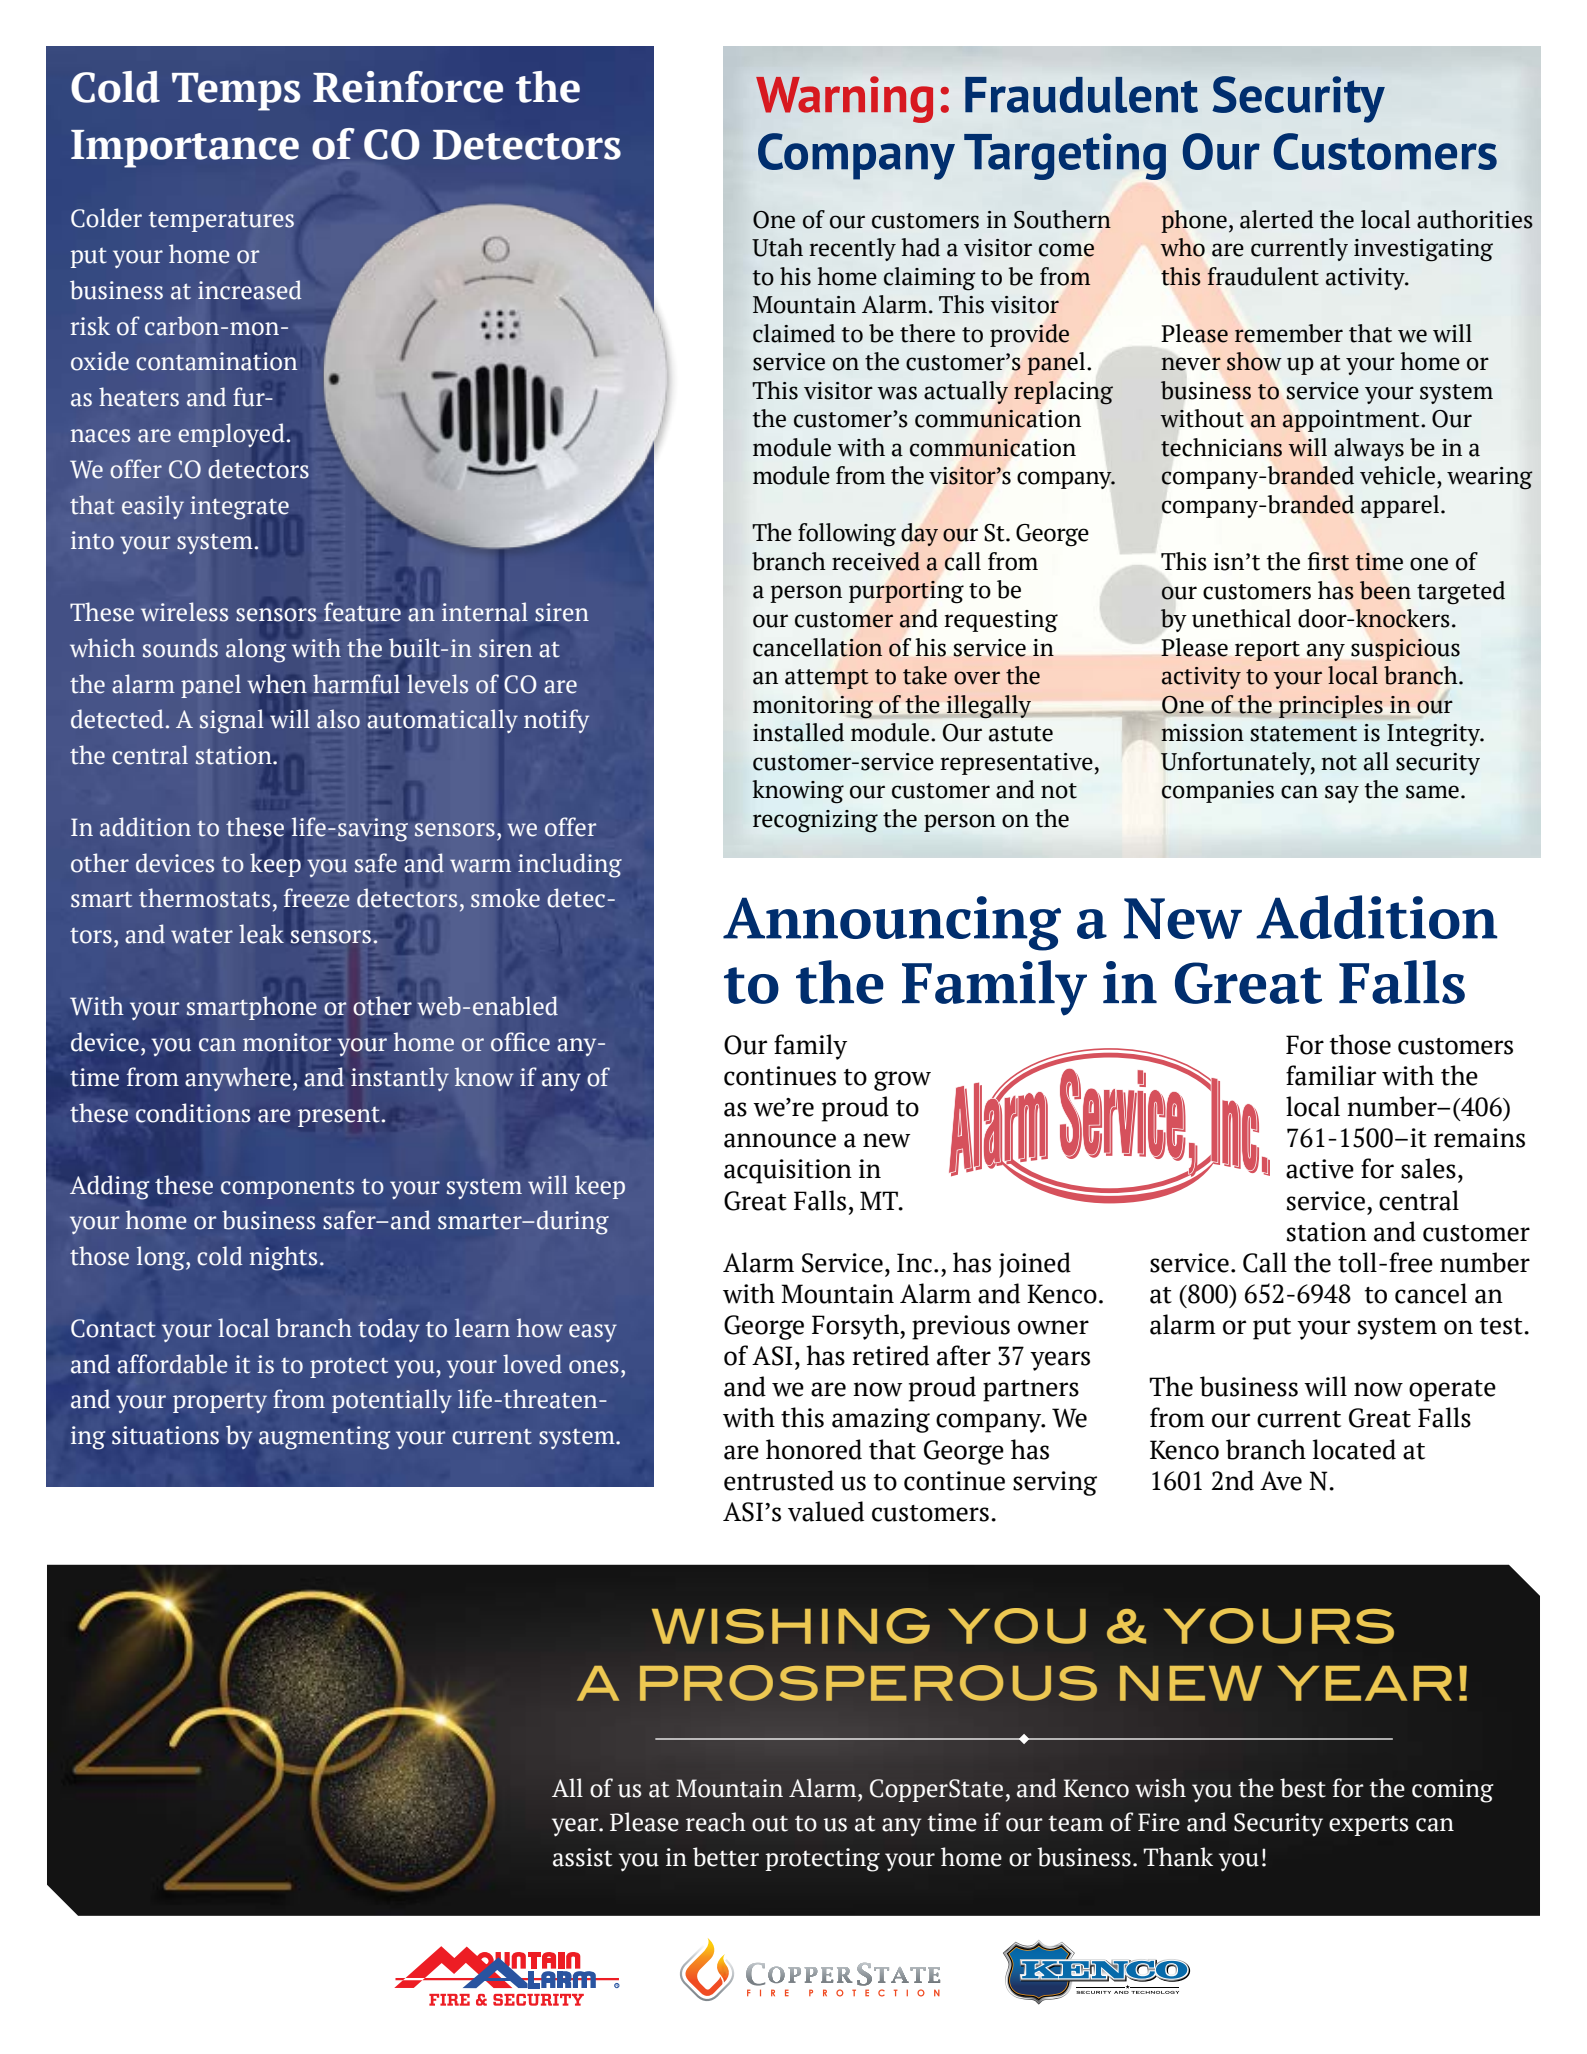  Describe the element at coordinates (239, 508) in the document. I see `integrate` at that location.
